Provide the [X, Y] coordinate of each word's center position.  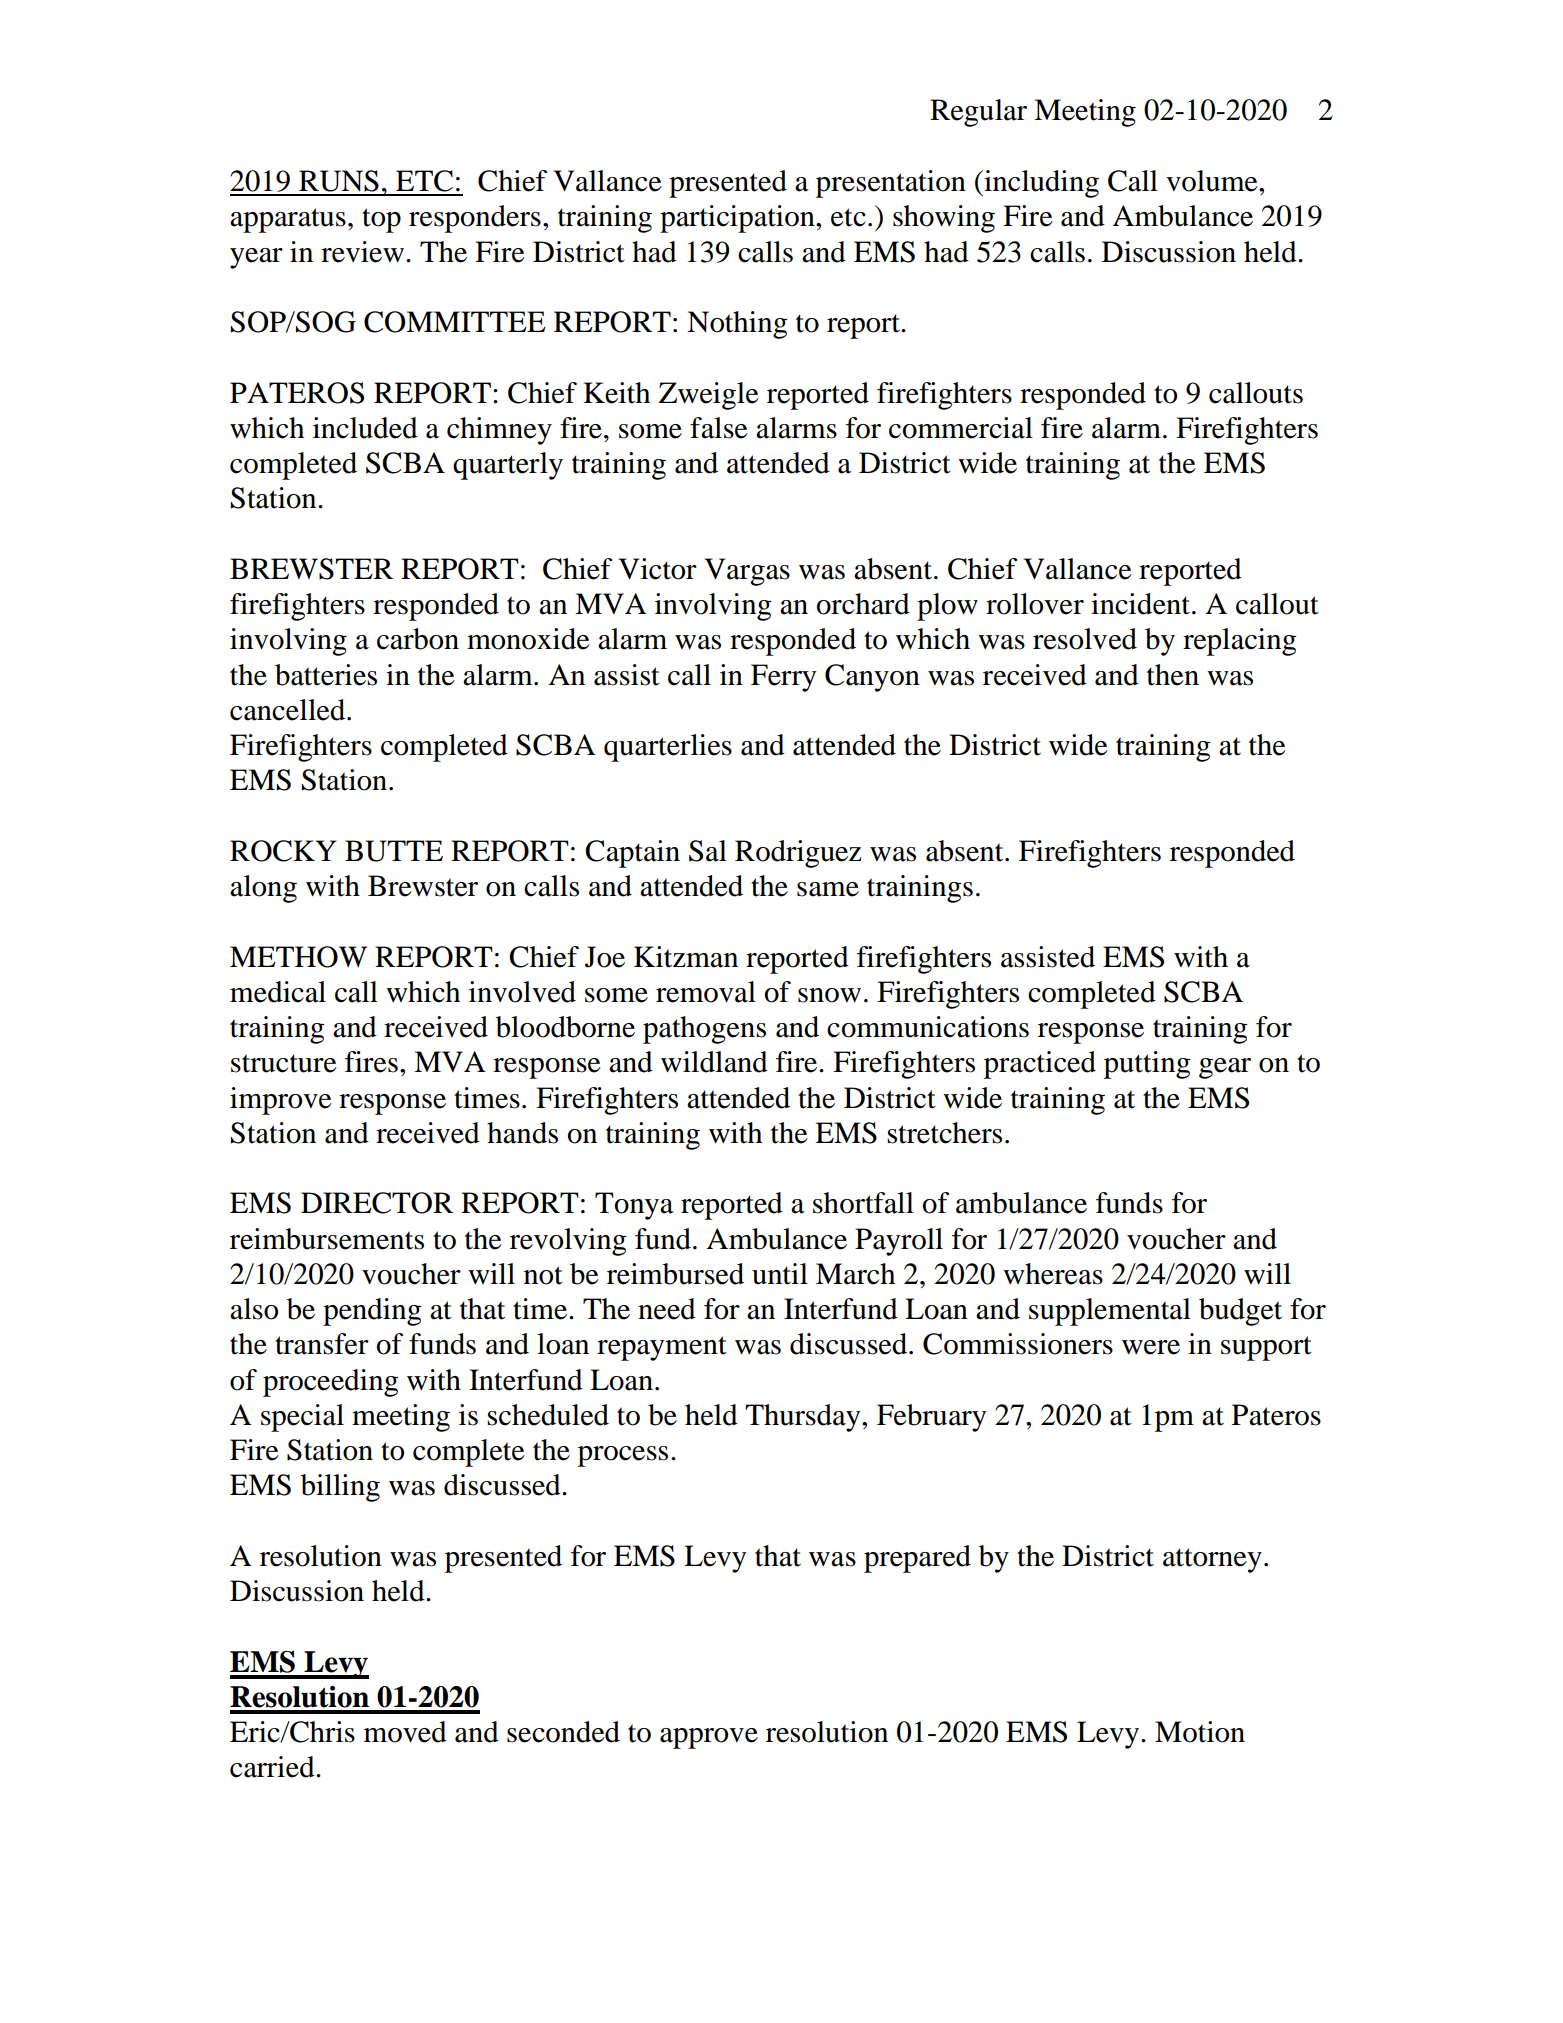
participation [738, 219]
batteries [326, 675]
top [381, 220]
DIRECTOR [377, 1203]
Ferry [783, 678]
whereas [1053, 1274]
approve [709, 1738]
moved [405, 1732]
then [1173, 675]
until [780, 1274]
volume [1213, 181]
